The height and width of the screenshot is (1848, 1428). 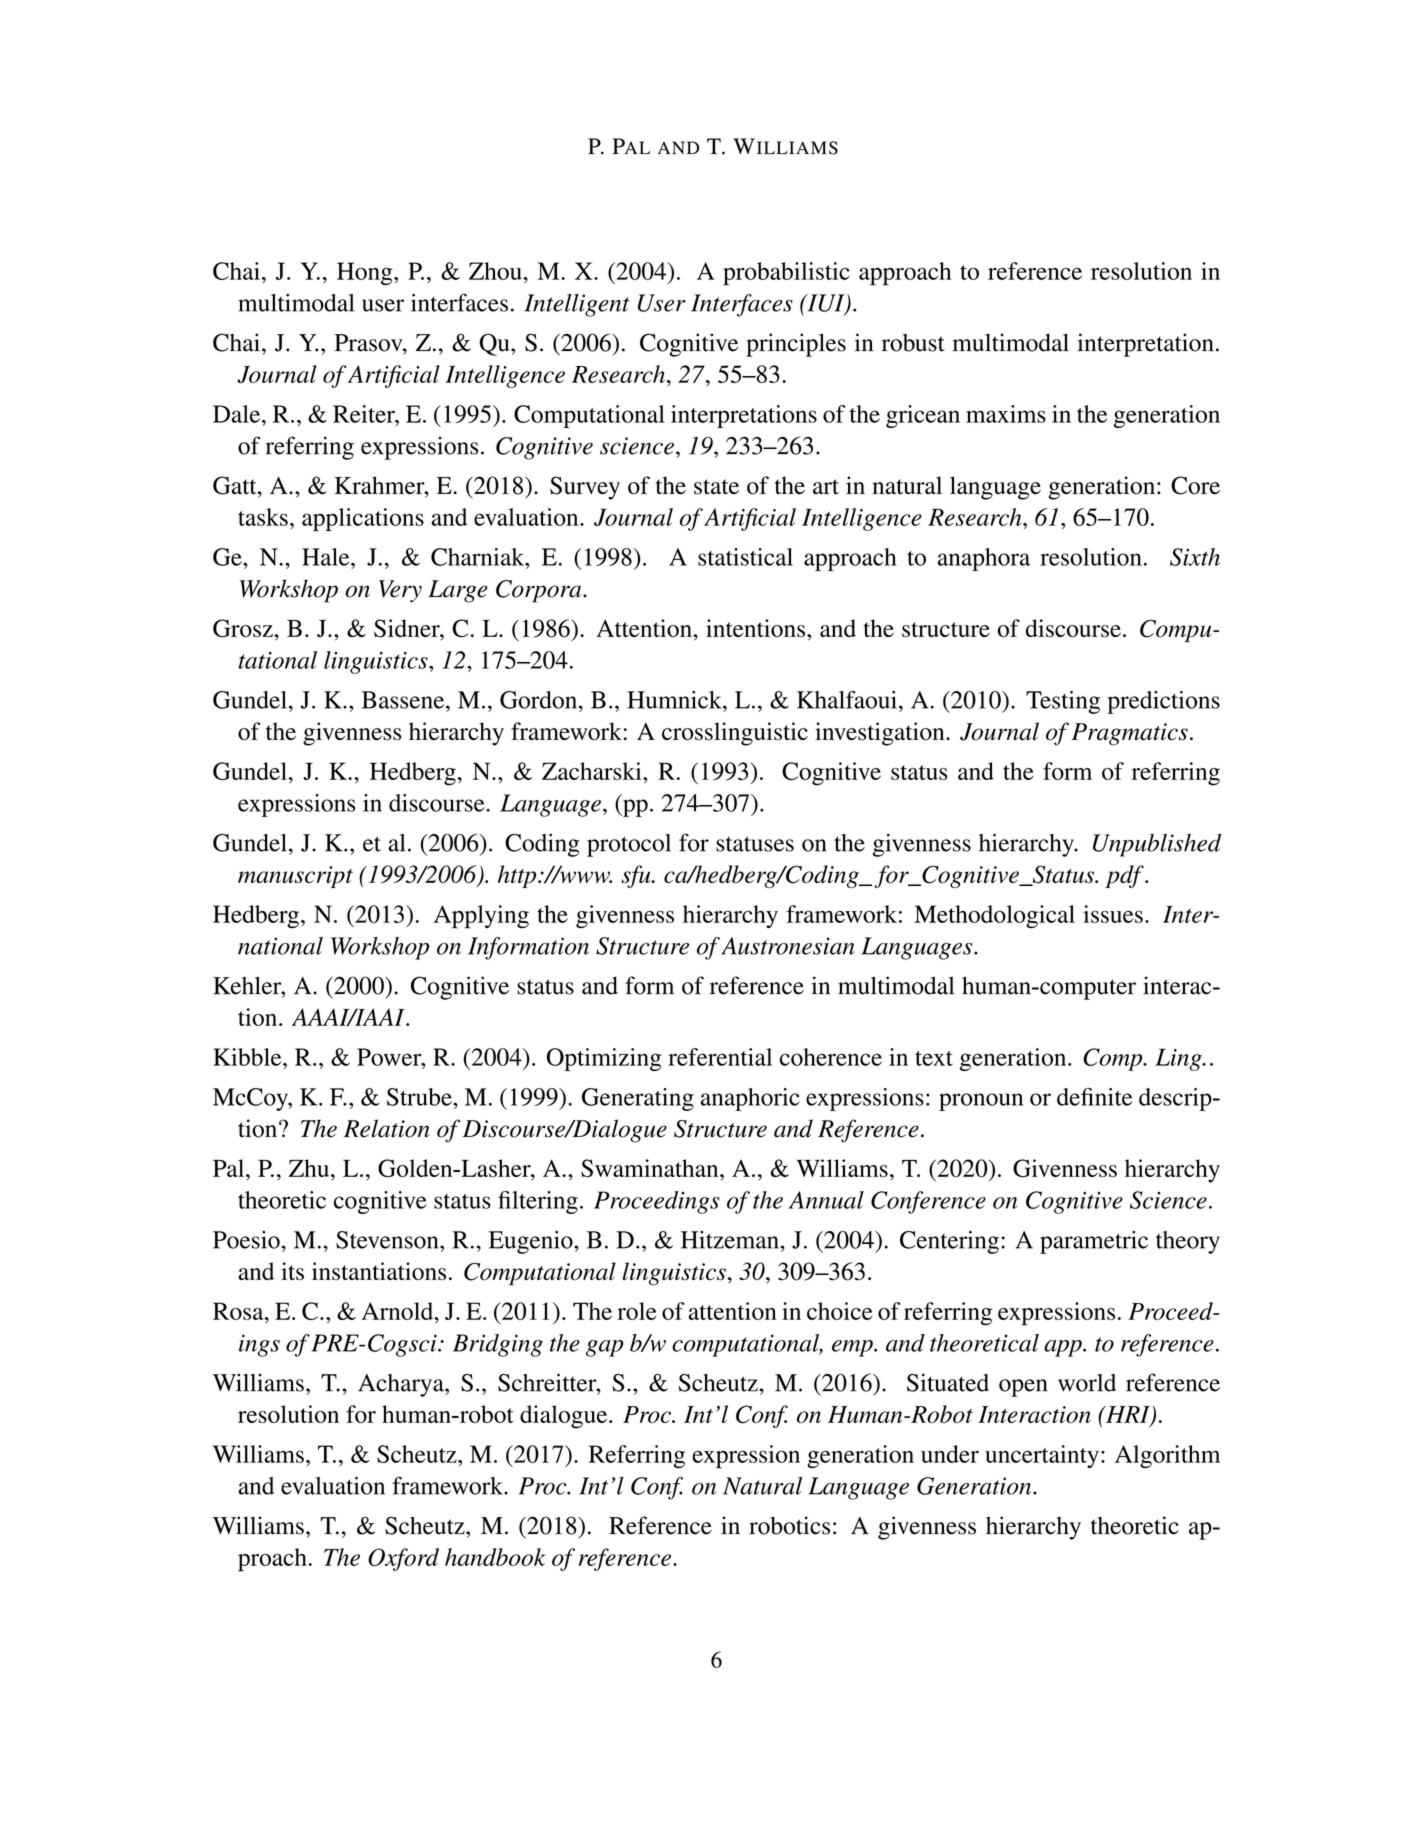 I want to click on Testing, so click(x=1063, y=702).
